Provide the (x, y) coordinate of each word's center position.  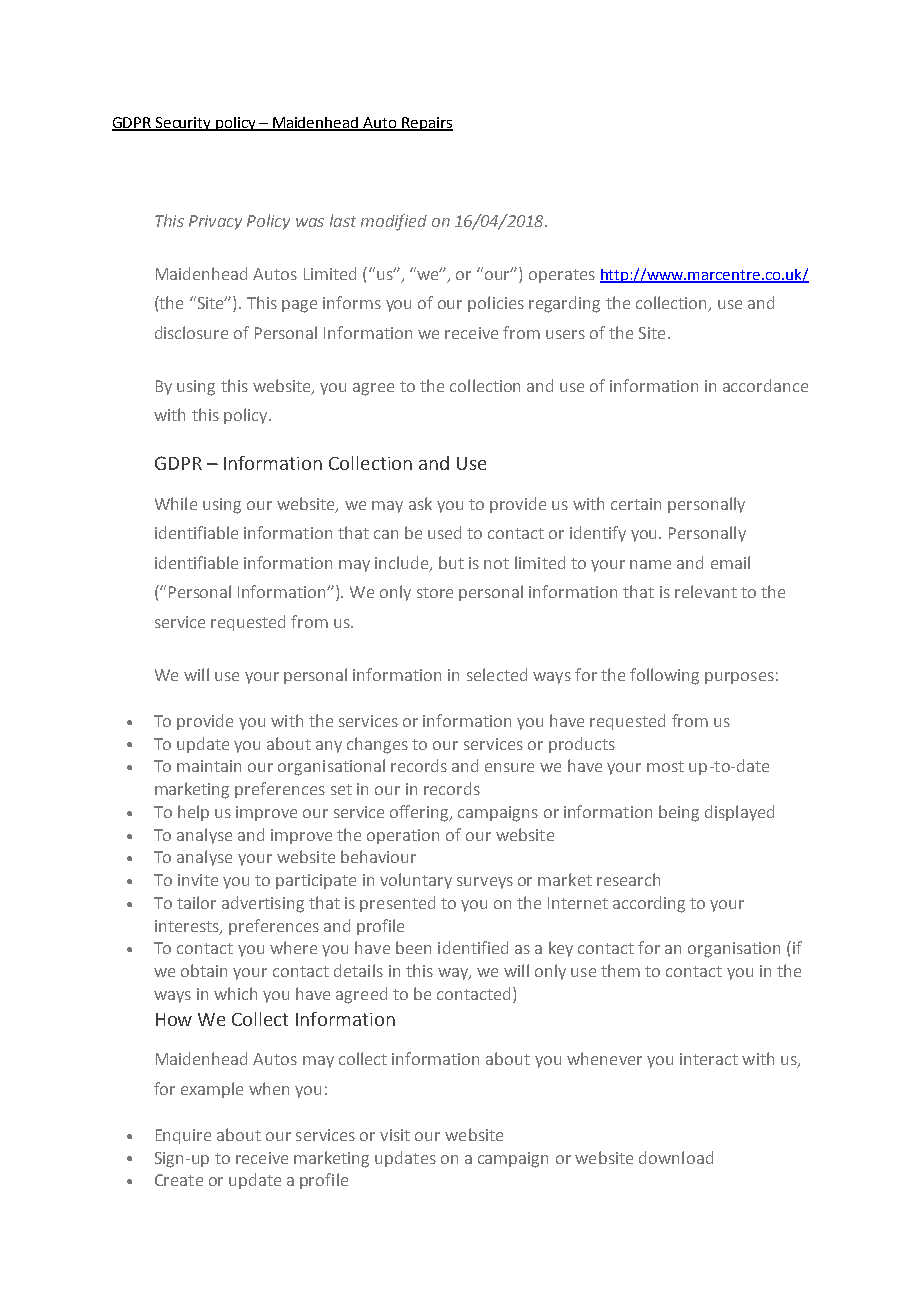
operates (562, 276)
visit (395, 1135)
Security (183, 124)
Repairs (426, 124)
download (676, 1157)
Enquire (183, 1136)
